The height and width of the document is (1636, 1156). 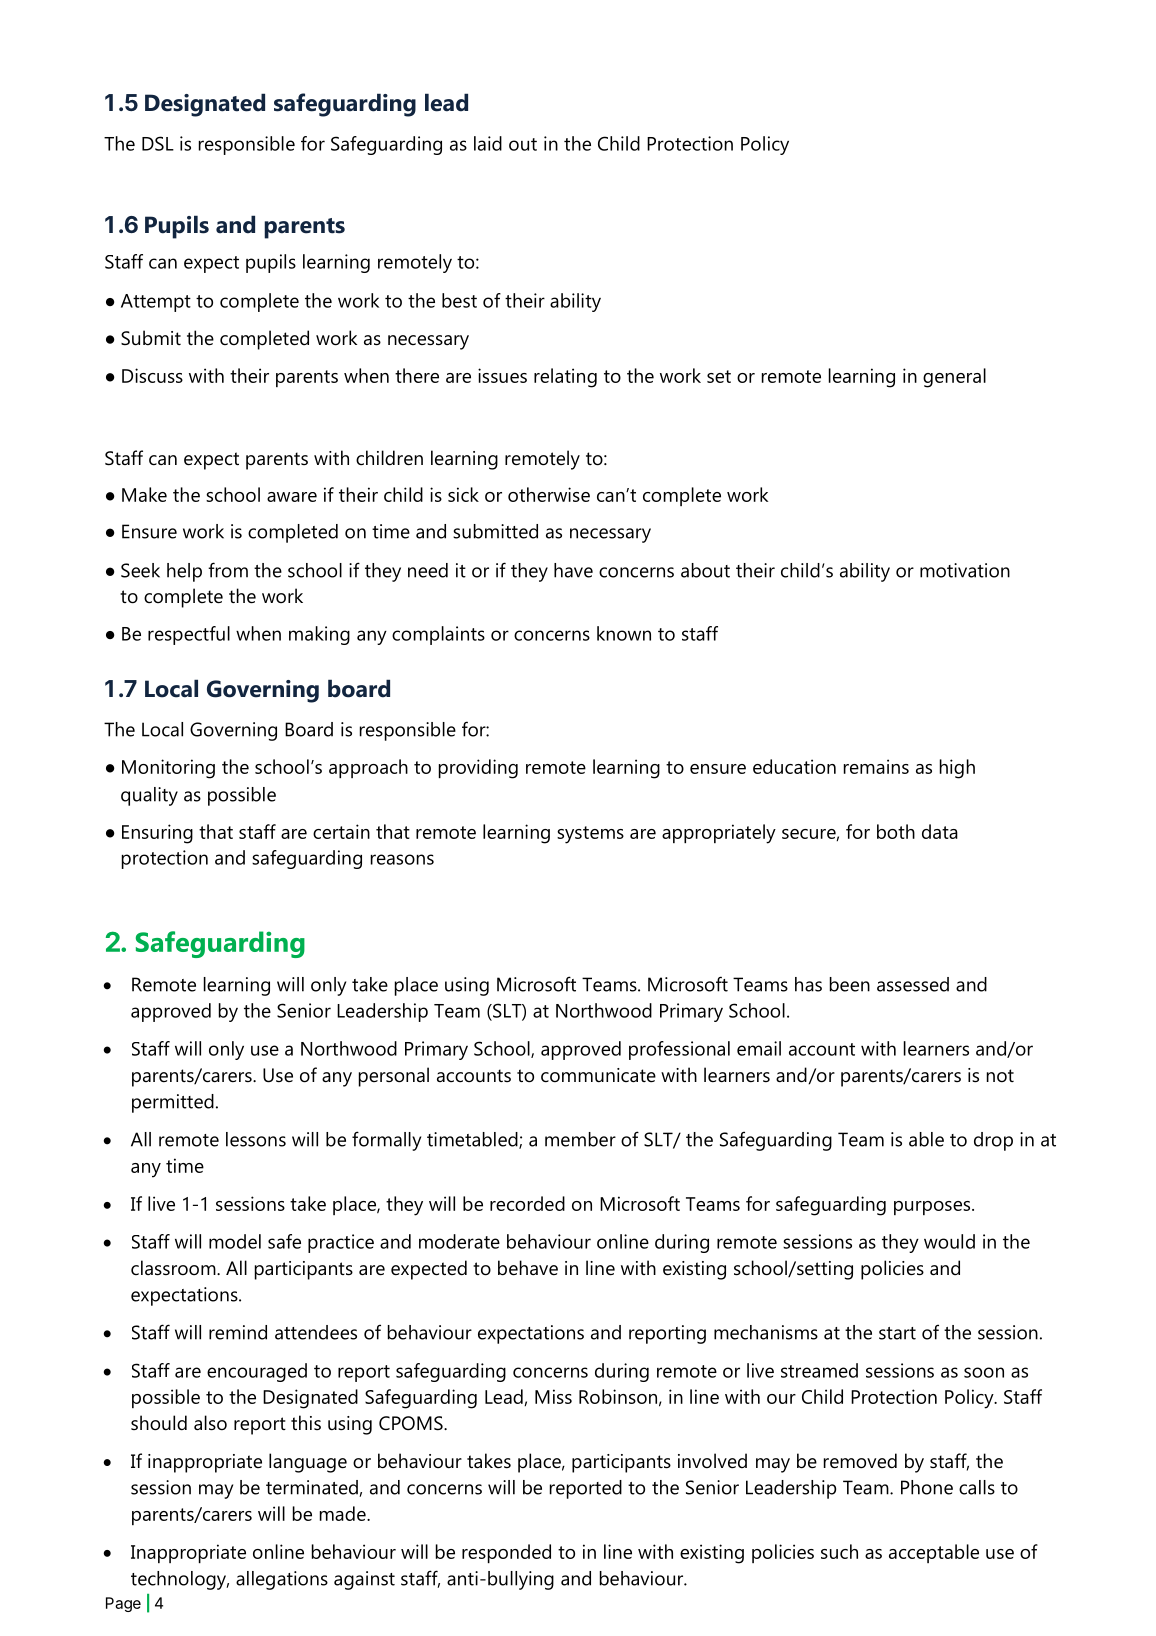 I want to click on would, so click(x=949, y=1241).
